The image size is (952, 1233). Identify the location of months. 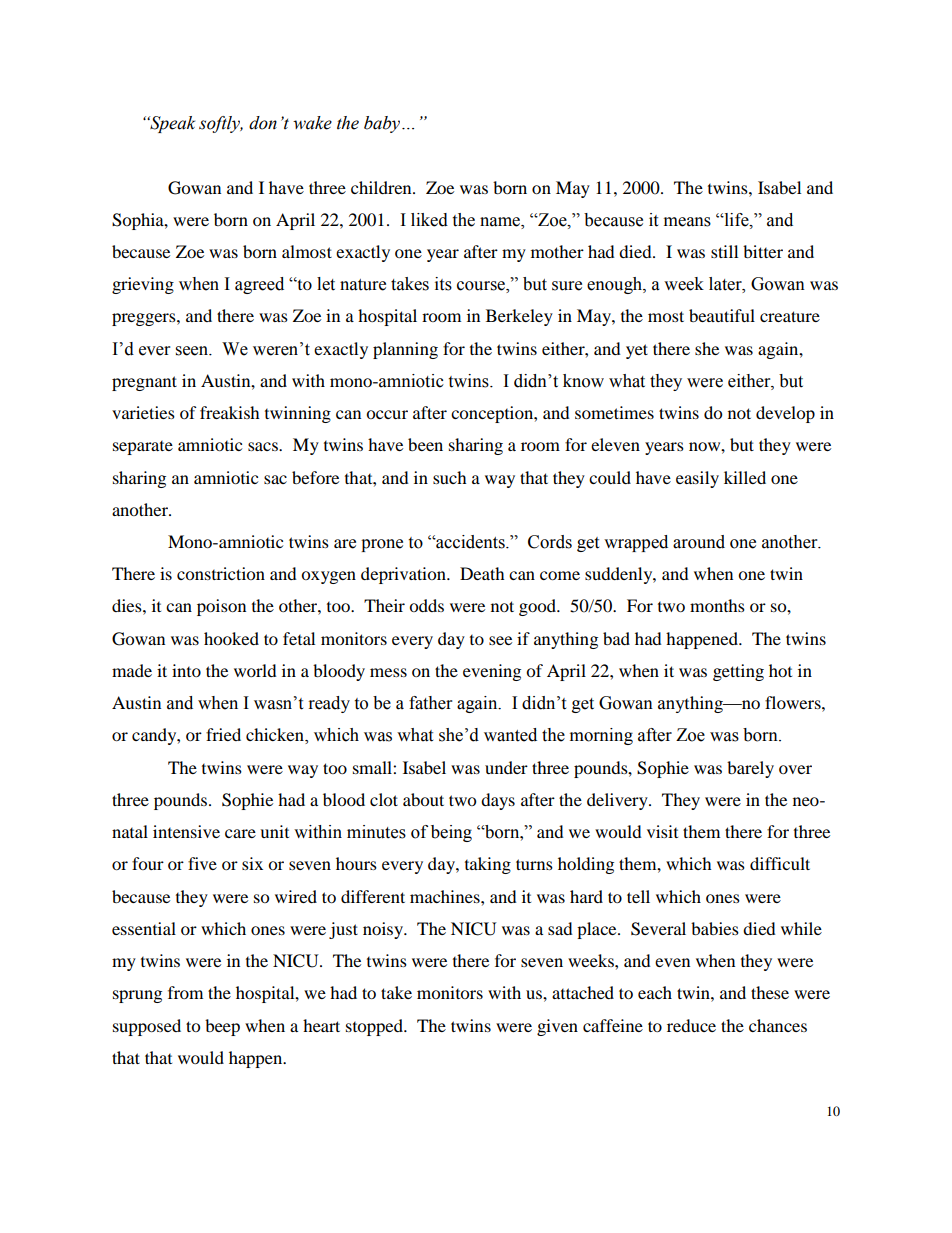
(717, 605).
